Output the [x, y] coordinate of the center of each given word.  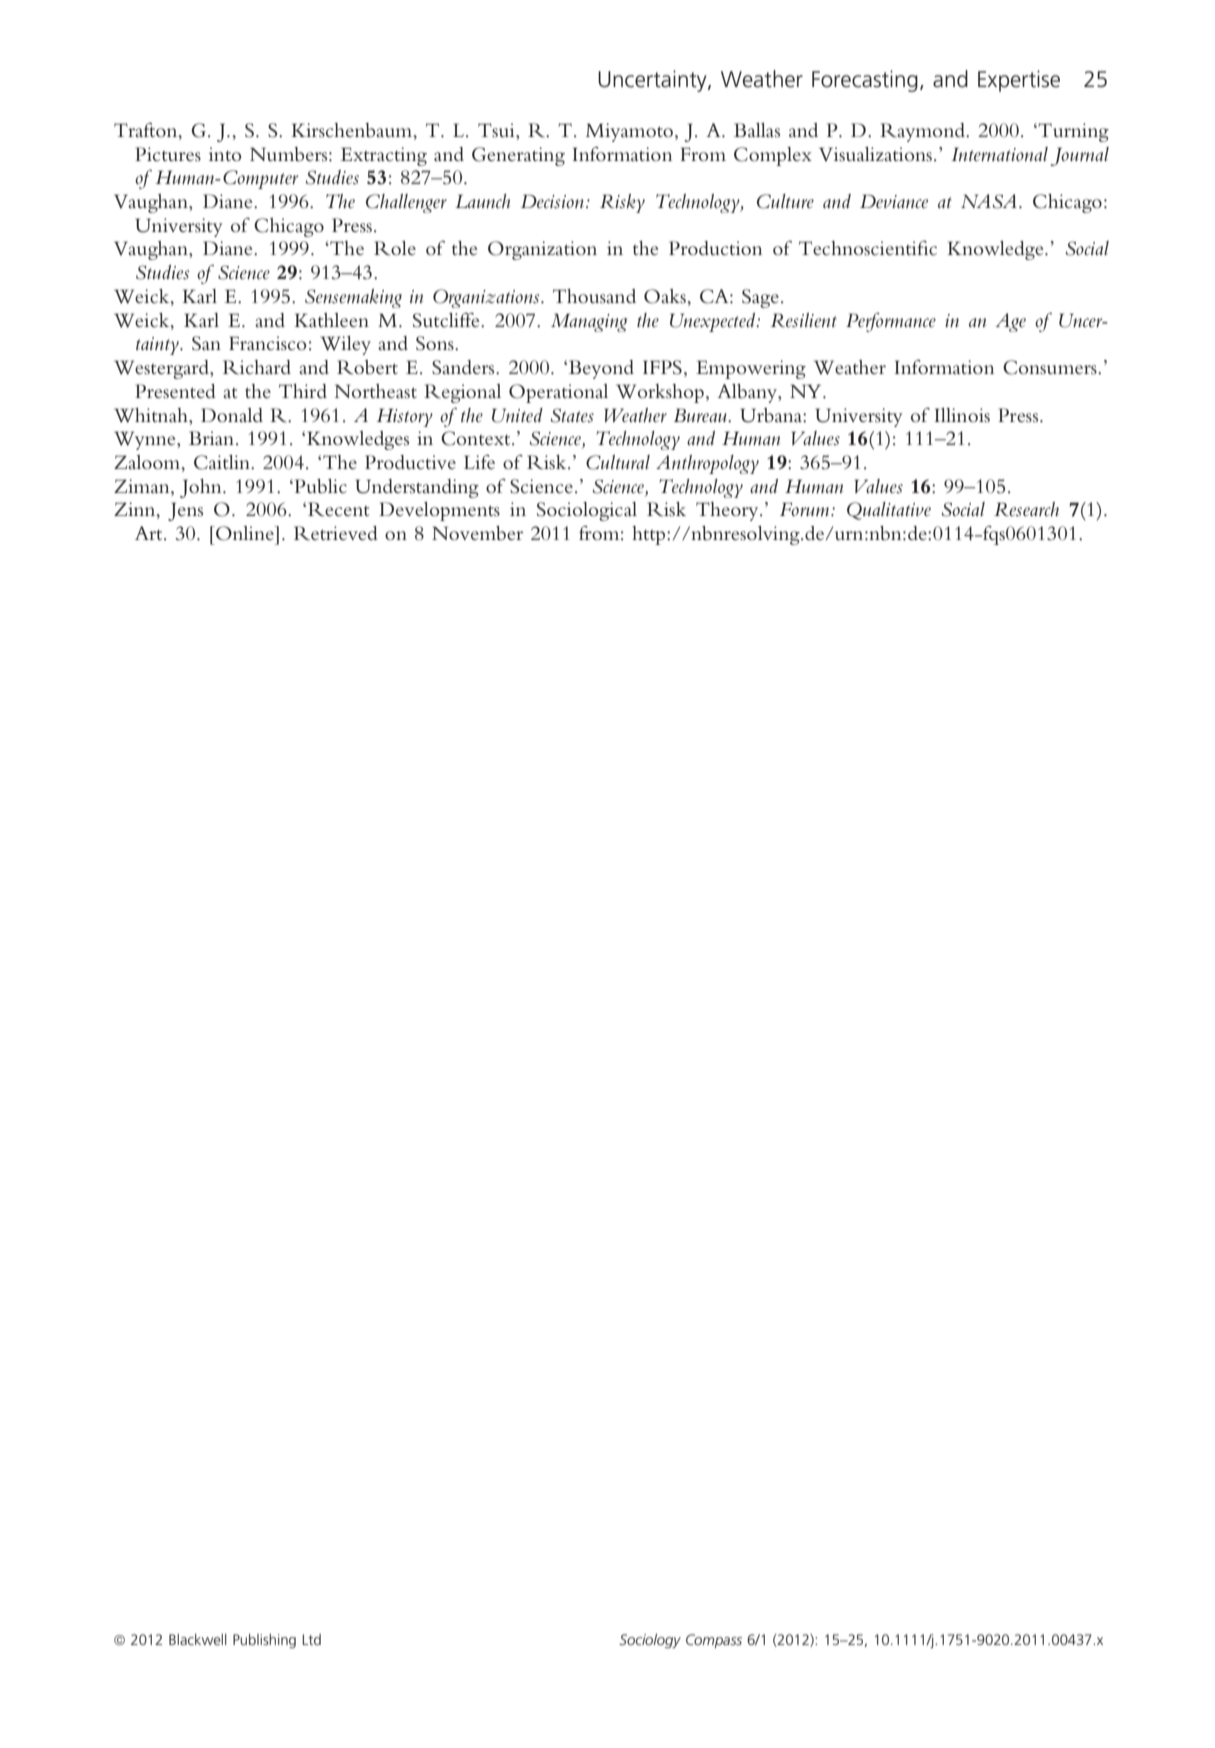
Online [245, 533]
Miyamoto [629, 132]
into [225, 154]
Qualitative [889, 511]
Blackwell [198, 1639]
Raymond [923, 132]
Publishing [264, 1641]
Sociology [650, 1641]
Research [1026, 509]
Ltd [311, 1639]
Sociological [587, 511]
